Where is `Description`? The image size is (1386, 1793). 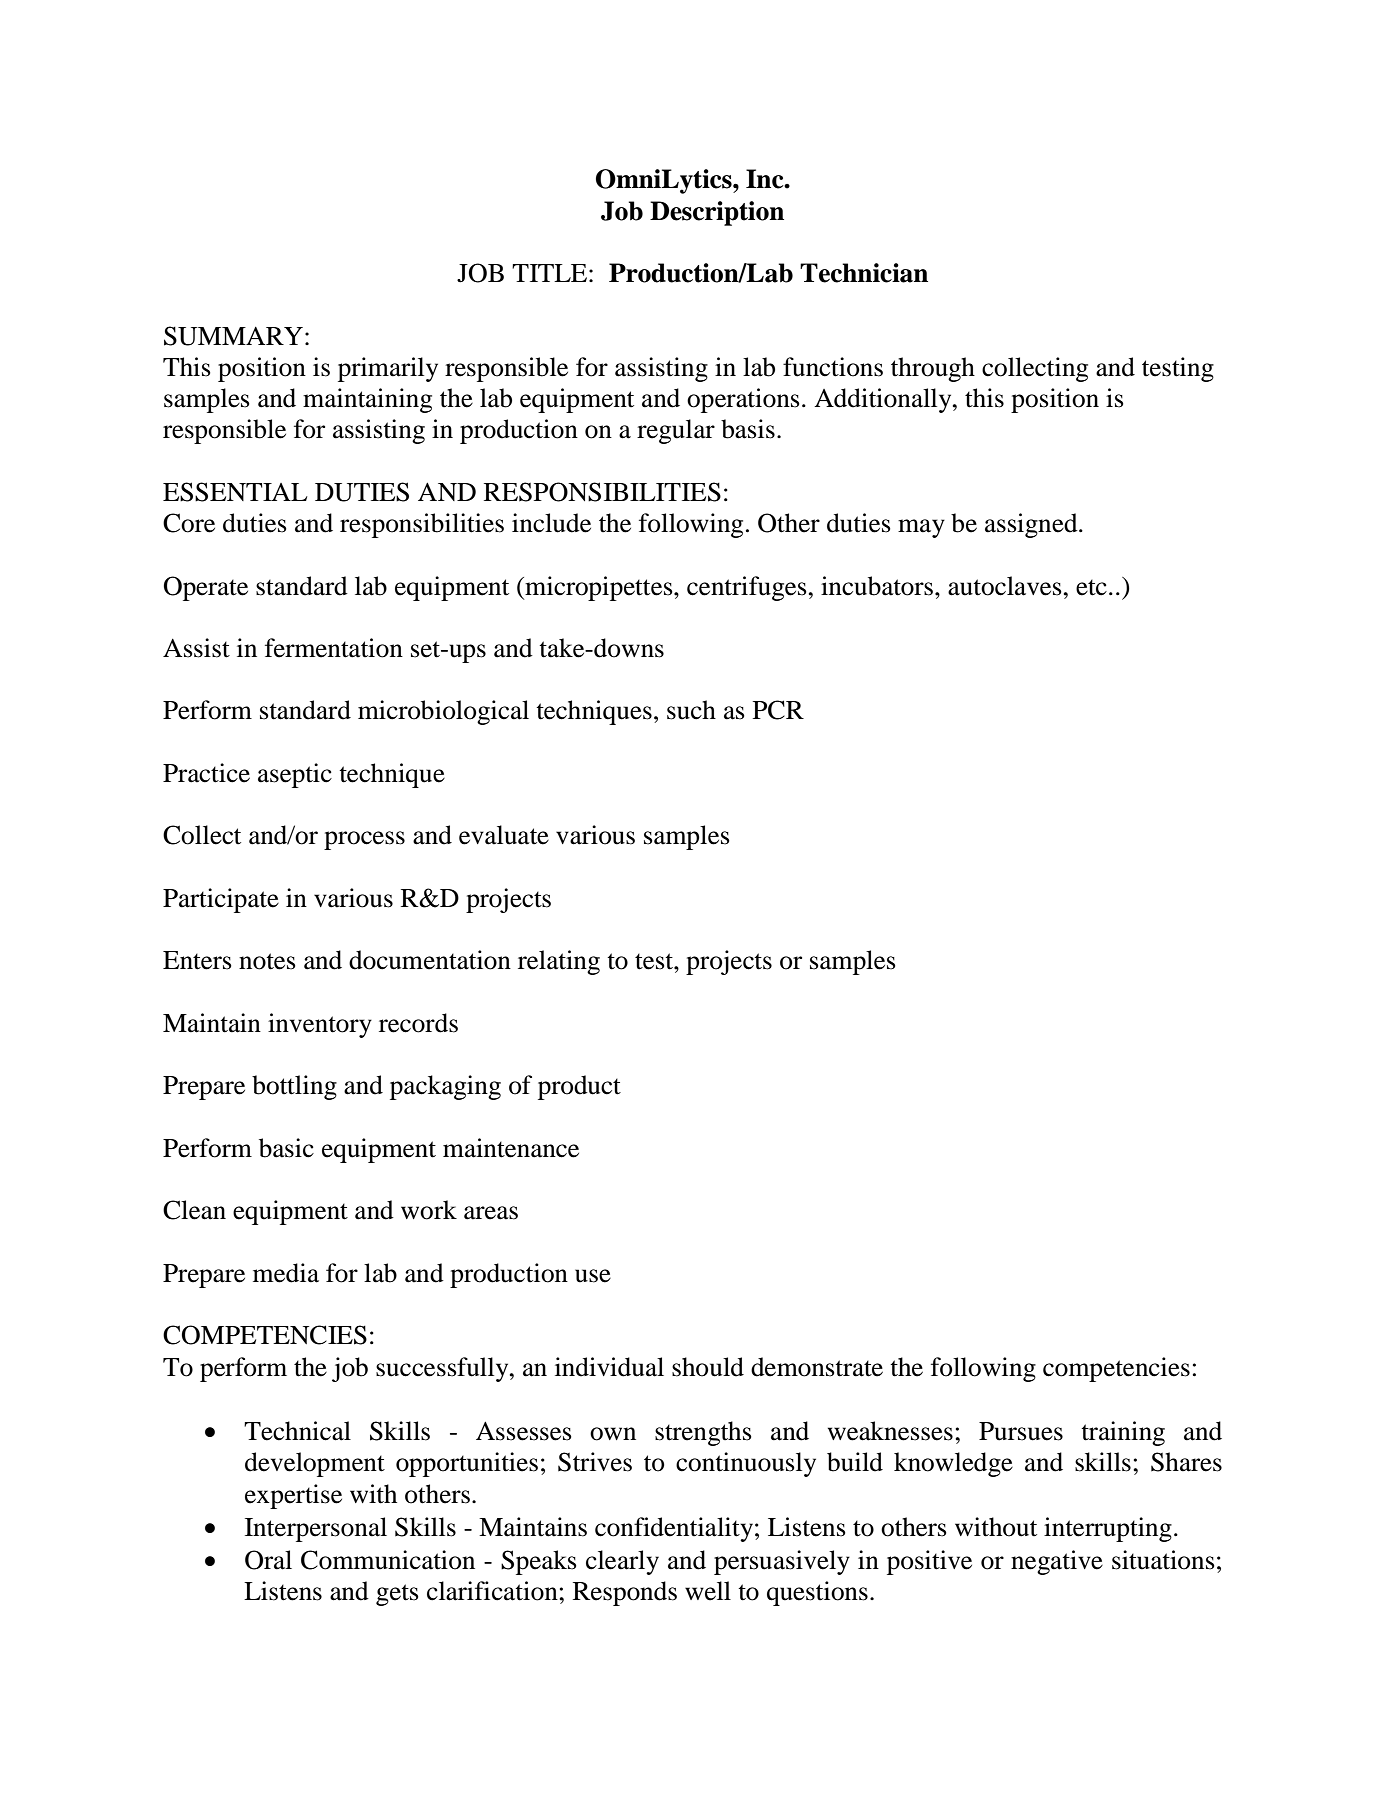 Description is located at coordinates (717, 213).
